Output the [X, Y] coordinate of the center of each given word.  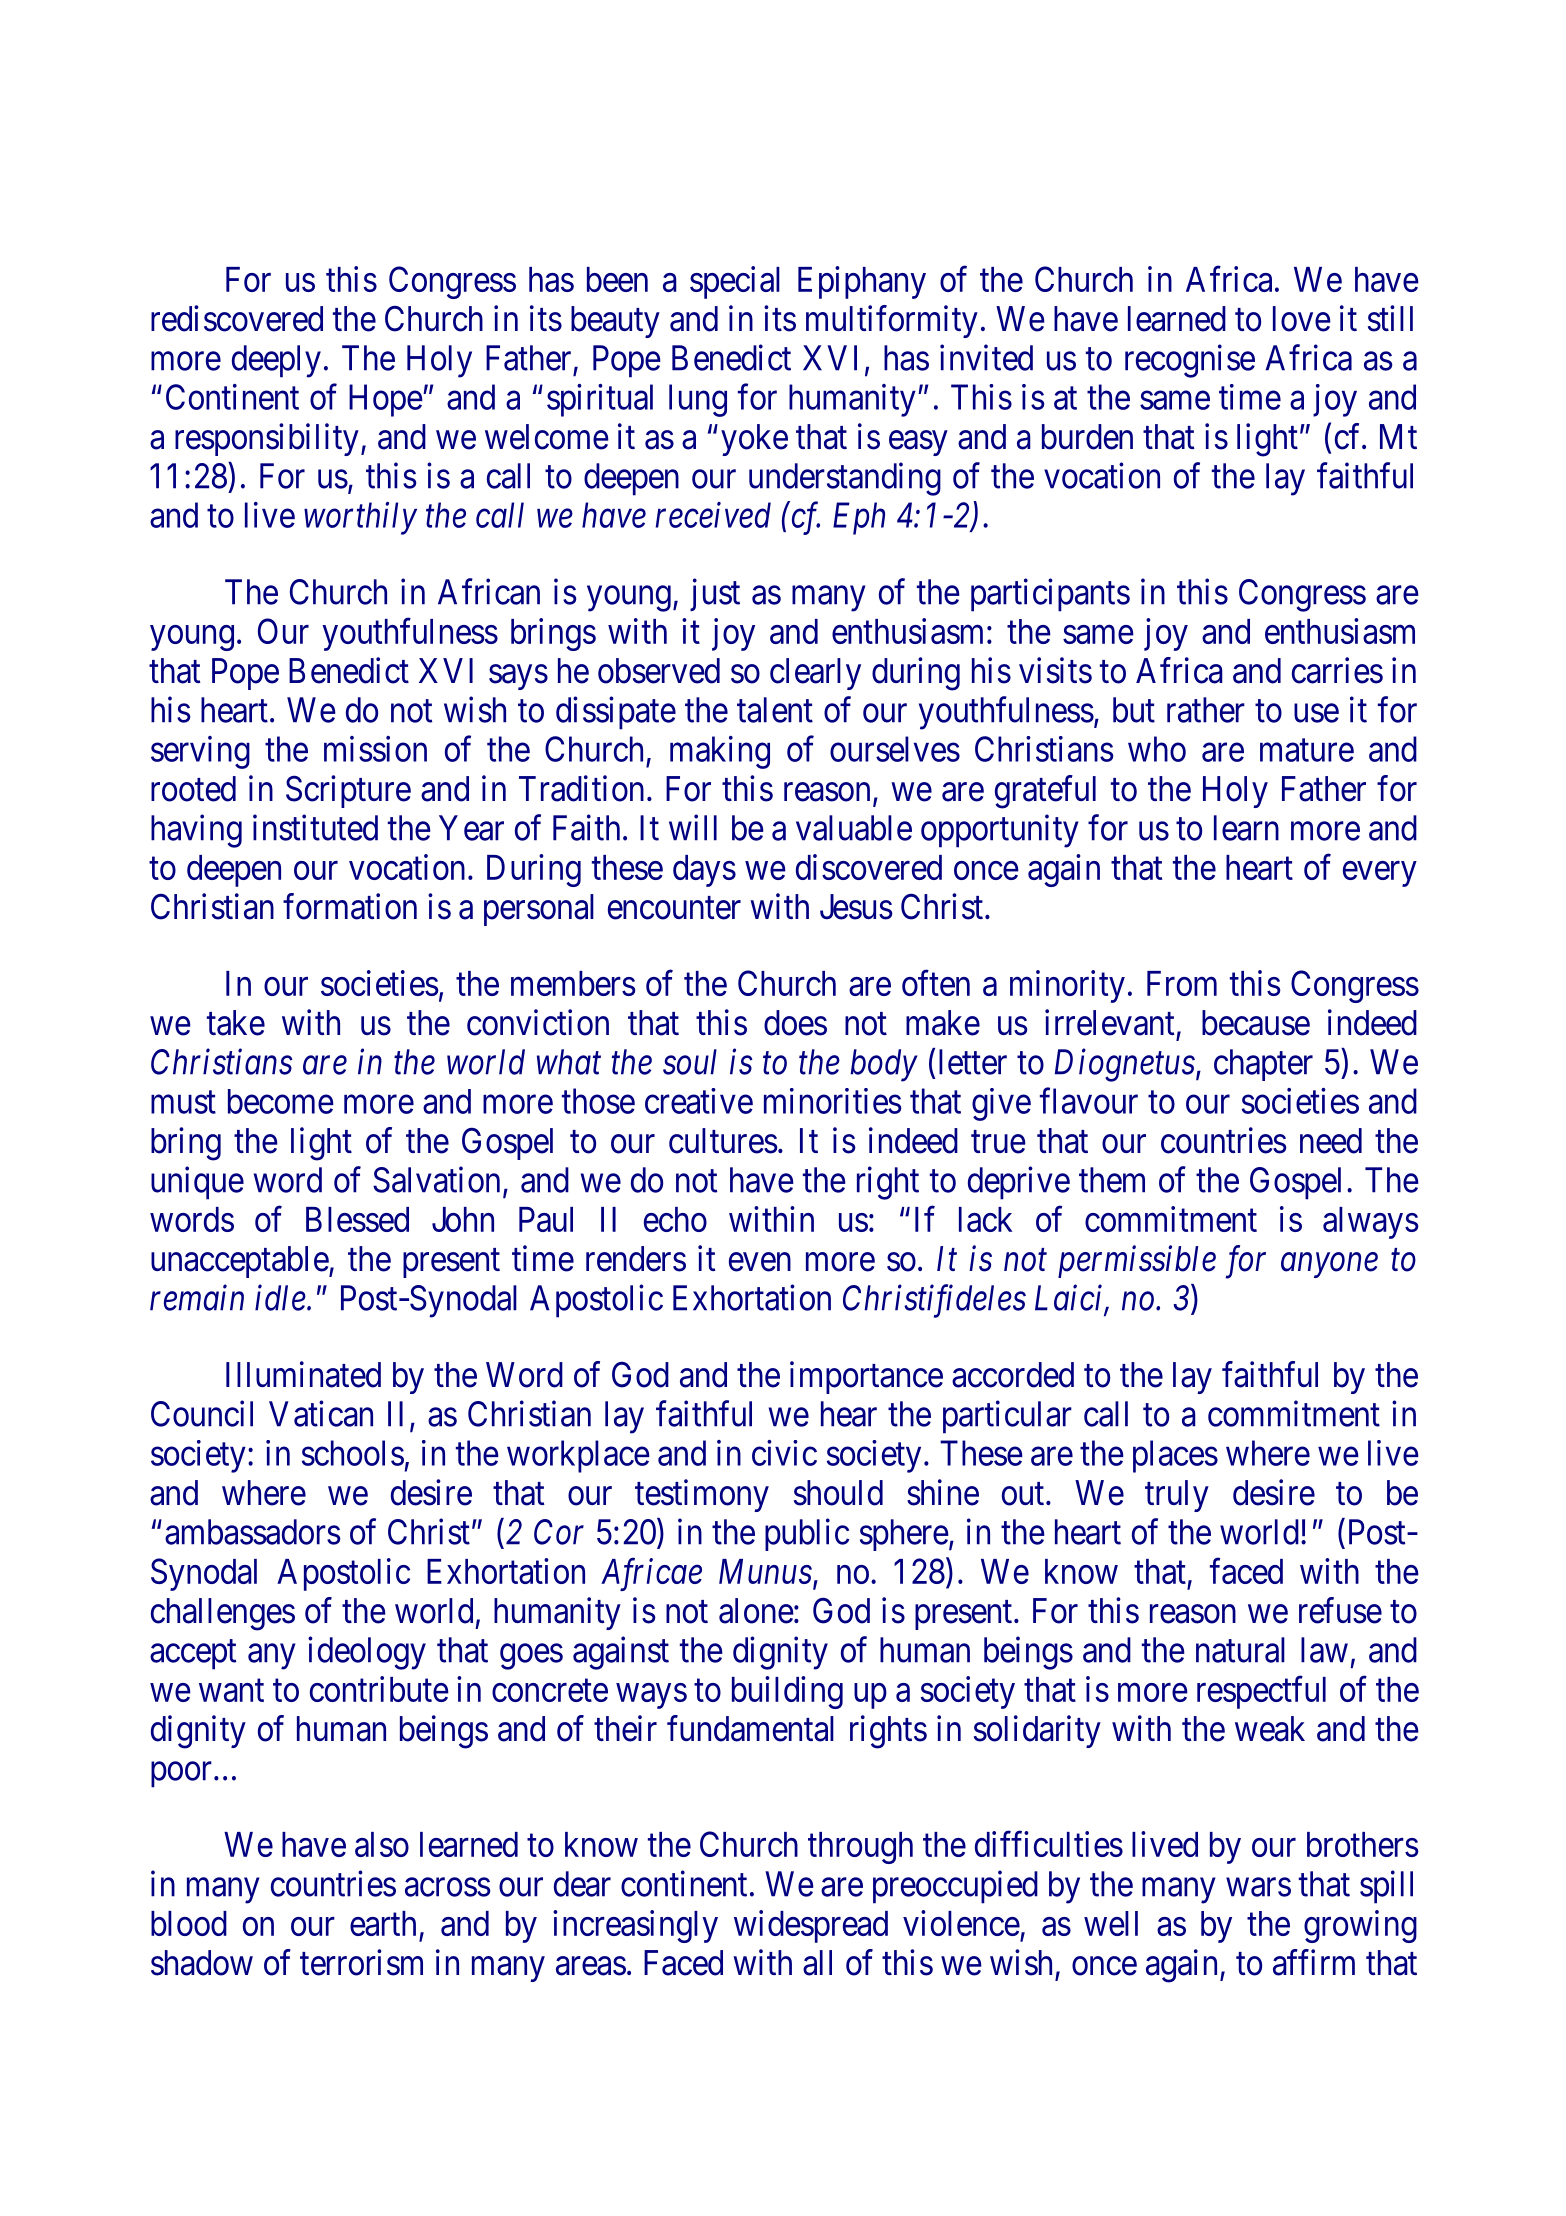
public [807, 1534]
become [281, 1101]
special [735, 282]
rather [1206, 710]
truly [1177, 1496]
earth [383, 1923]
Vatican [321, 1413]
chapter [1263, 1065]
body [884, 1065]
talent [775, 710]
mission [375, 749]
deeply [276, 361]
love [1302, 319]
